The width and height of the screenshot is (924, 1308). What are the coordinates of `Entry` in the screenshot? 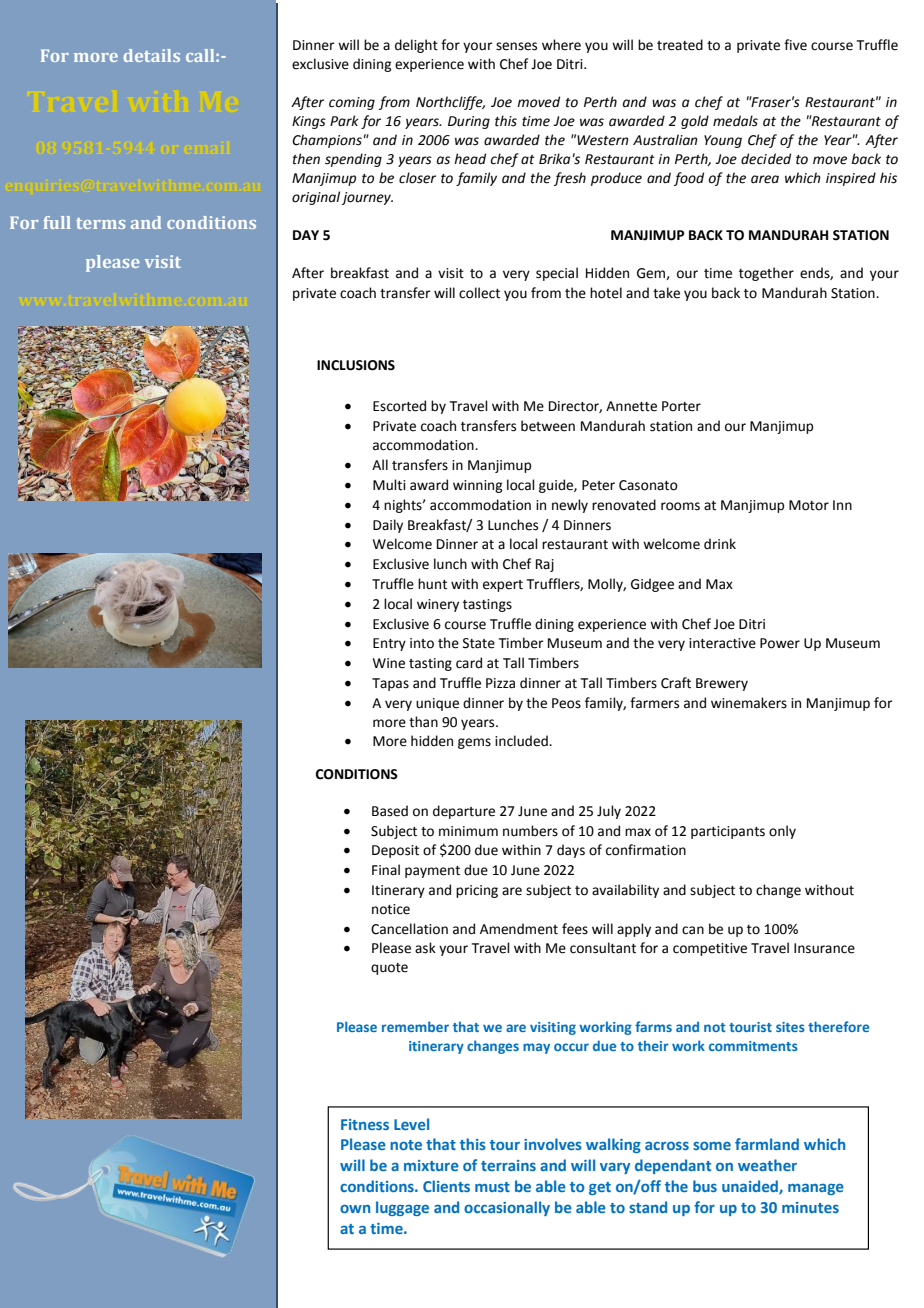 It's located at (389, 644).
